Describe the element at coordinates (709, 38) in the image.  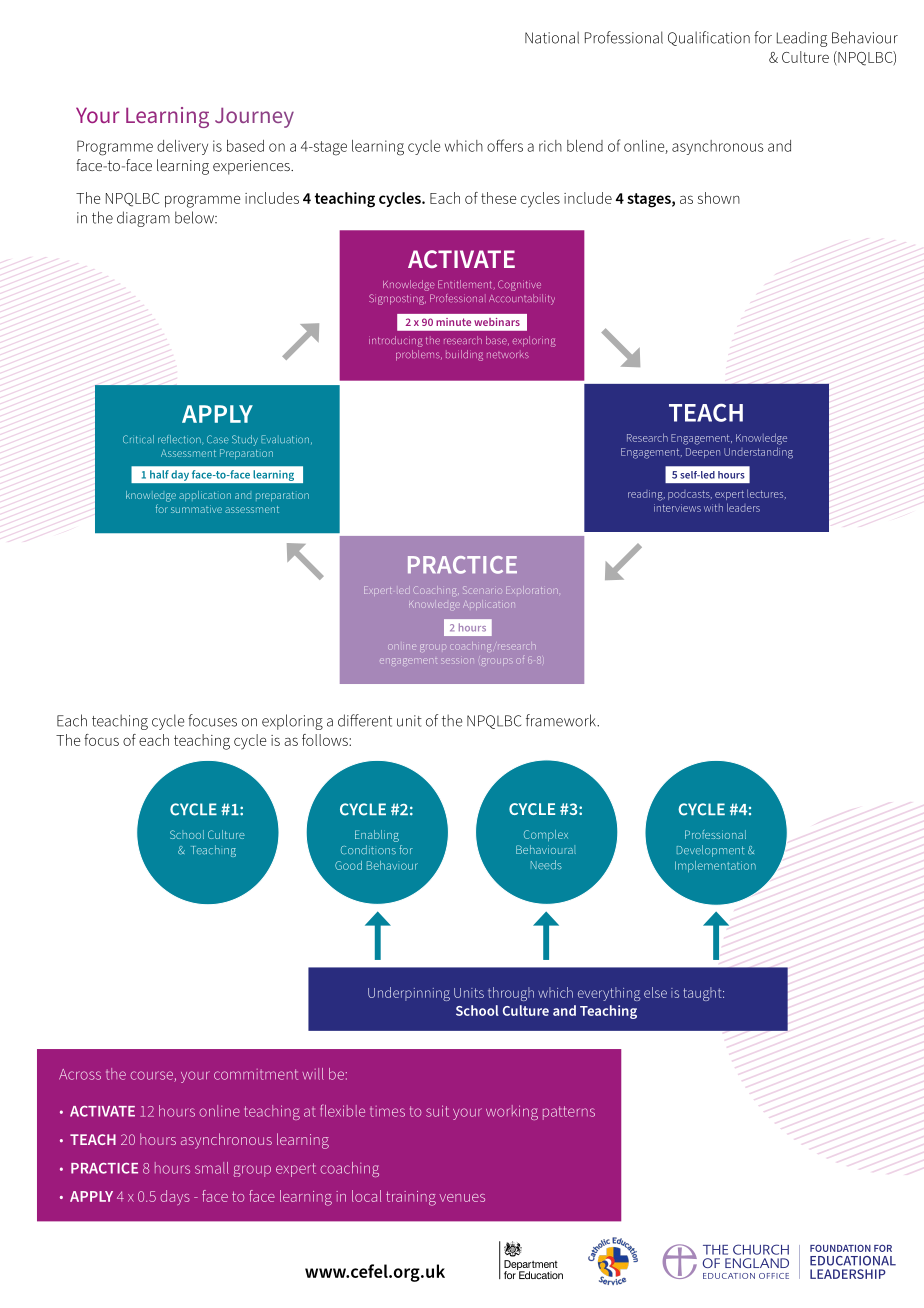
I see `Qualification` at that location.
